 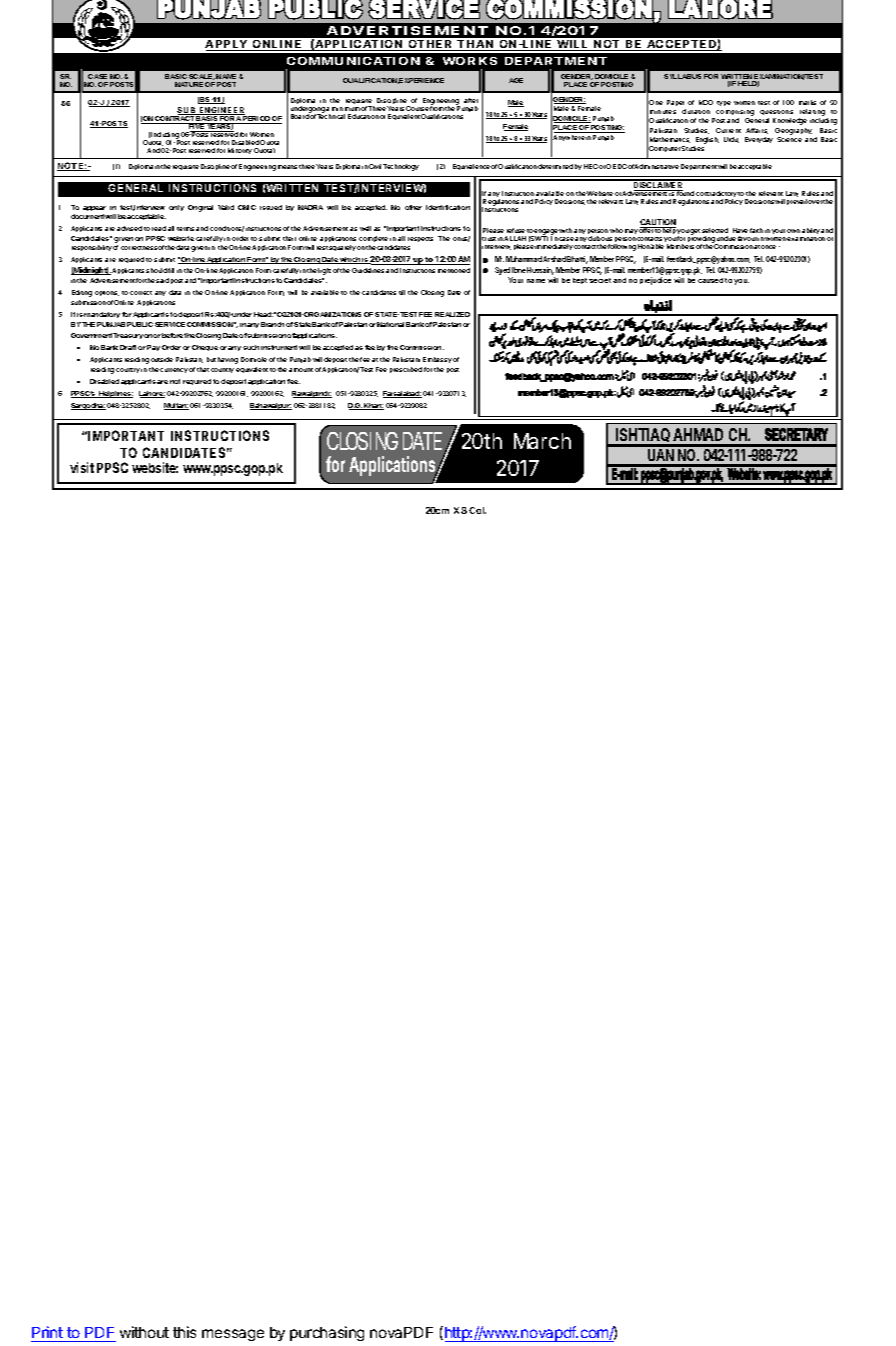 What do you see at coordinates (233, 1335) in the document?
I see `message` at bounding box center [233, 1335].
